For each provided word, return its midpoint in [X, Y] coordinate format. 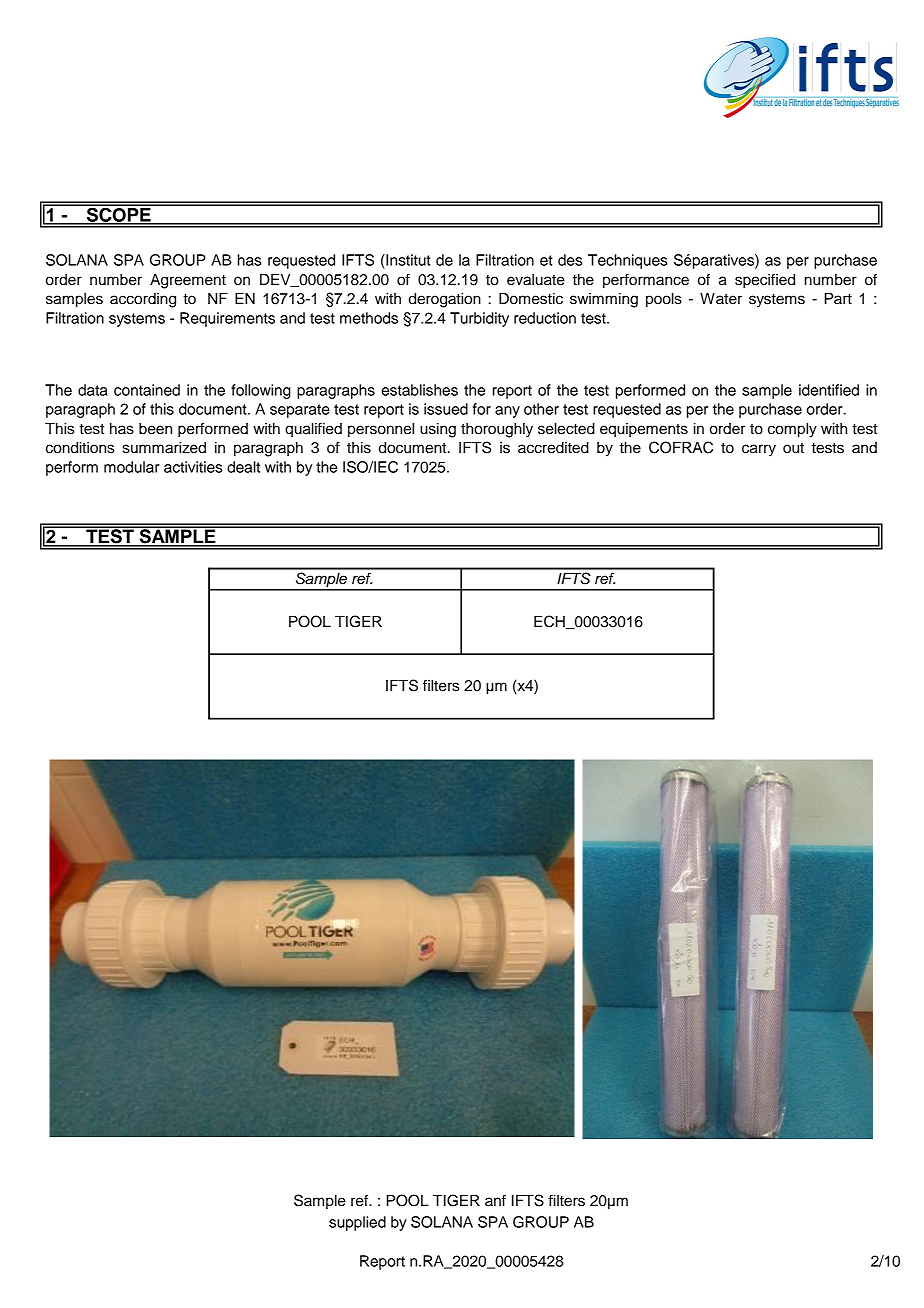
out [793, 448]
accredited [553, 448]
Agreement [188, 281]
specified [765, 281]
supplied [357, 1223]
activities [193, 467]
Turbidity [479, 319]
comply [792, 430]
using [438, 430]
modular [132, 467]
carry [759, 450]
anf [495, 1200]
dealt [243, 467]
